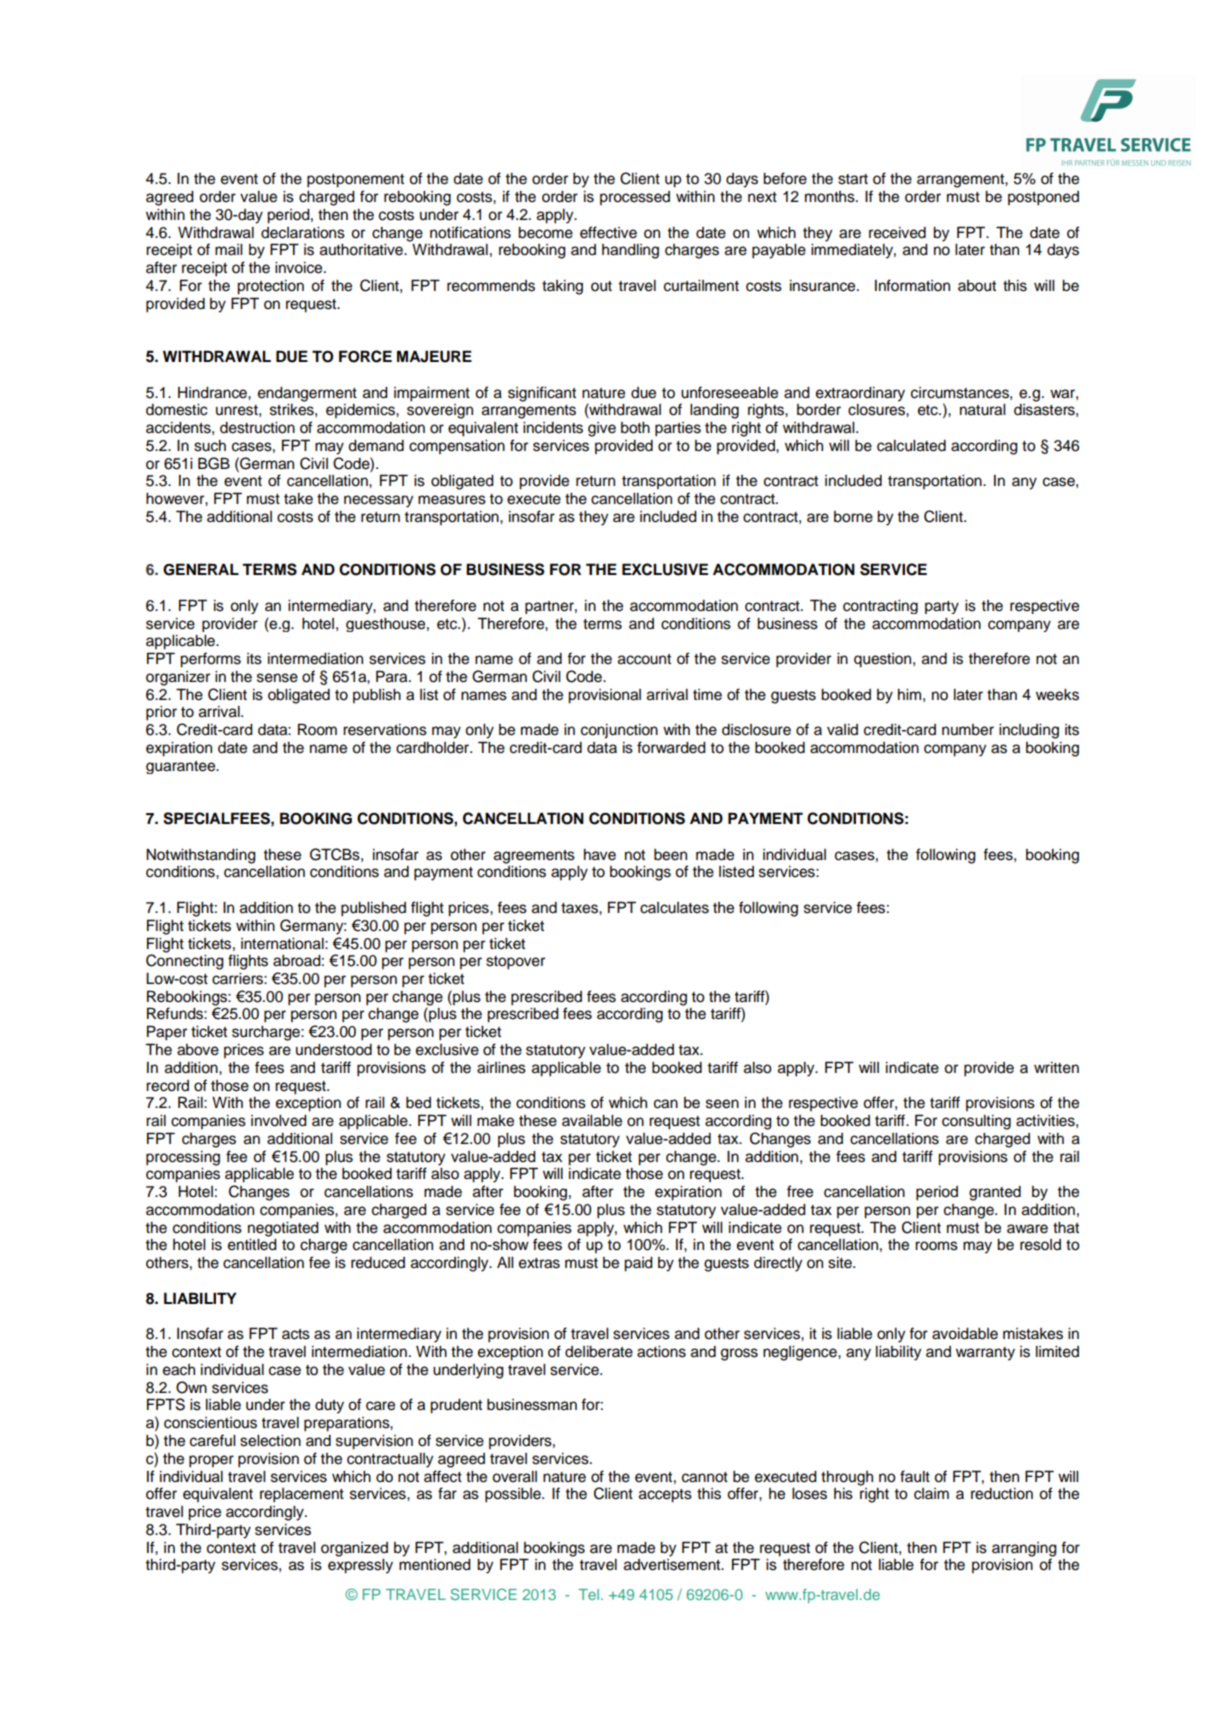  Describe the element at coordinates (995, 1193) in the document. I see `granted` at that location.
